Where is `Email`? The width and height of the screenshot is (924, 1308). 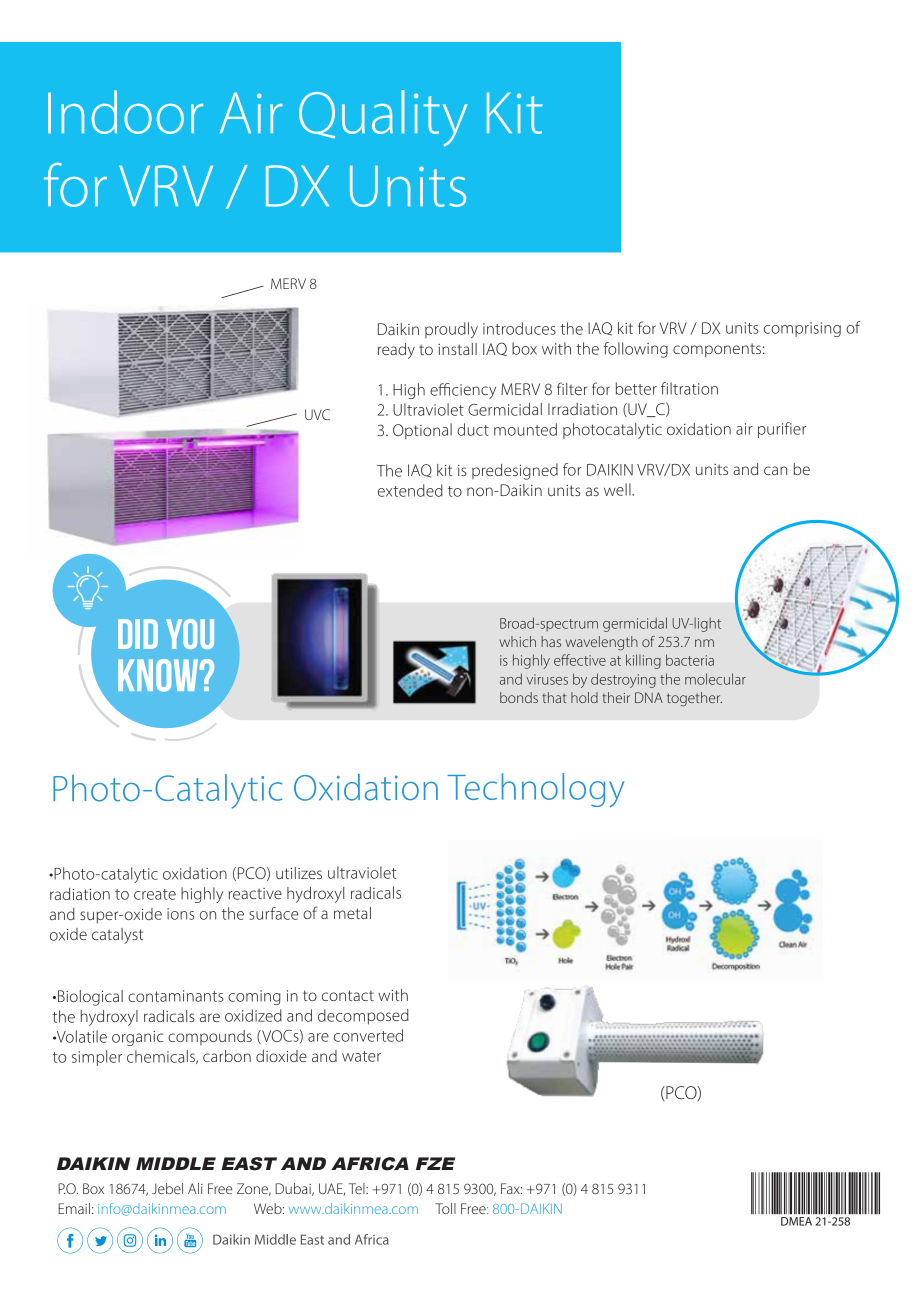
Email is located at coordinates (74, 1208).
